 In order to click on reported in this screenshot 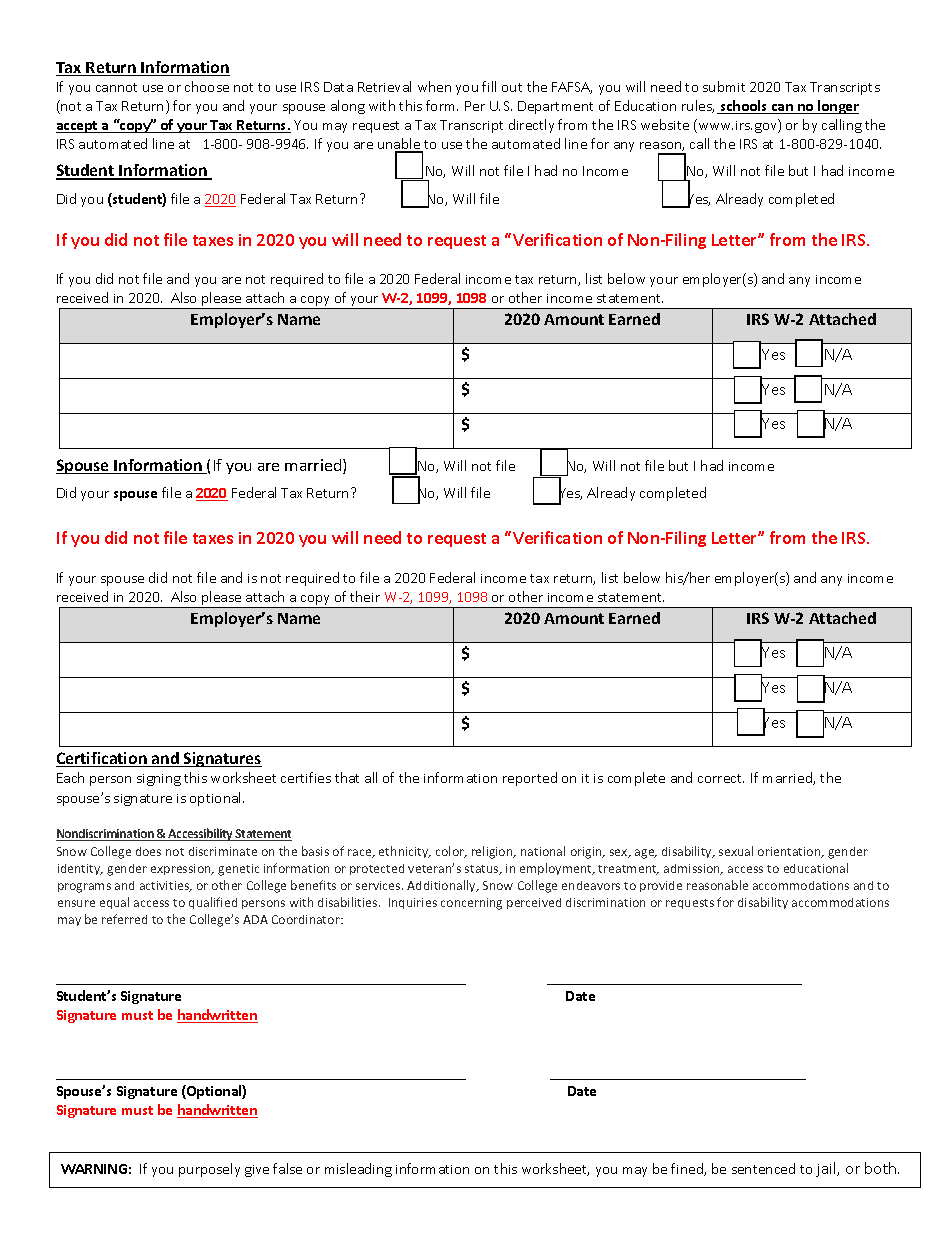, I will do `click(530, 779)`.
